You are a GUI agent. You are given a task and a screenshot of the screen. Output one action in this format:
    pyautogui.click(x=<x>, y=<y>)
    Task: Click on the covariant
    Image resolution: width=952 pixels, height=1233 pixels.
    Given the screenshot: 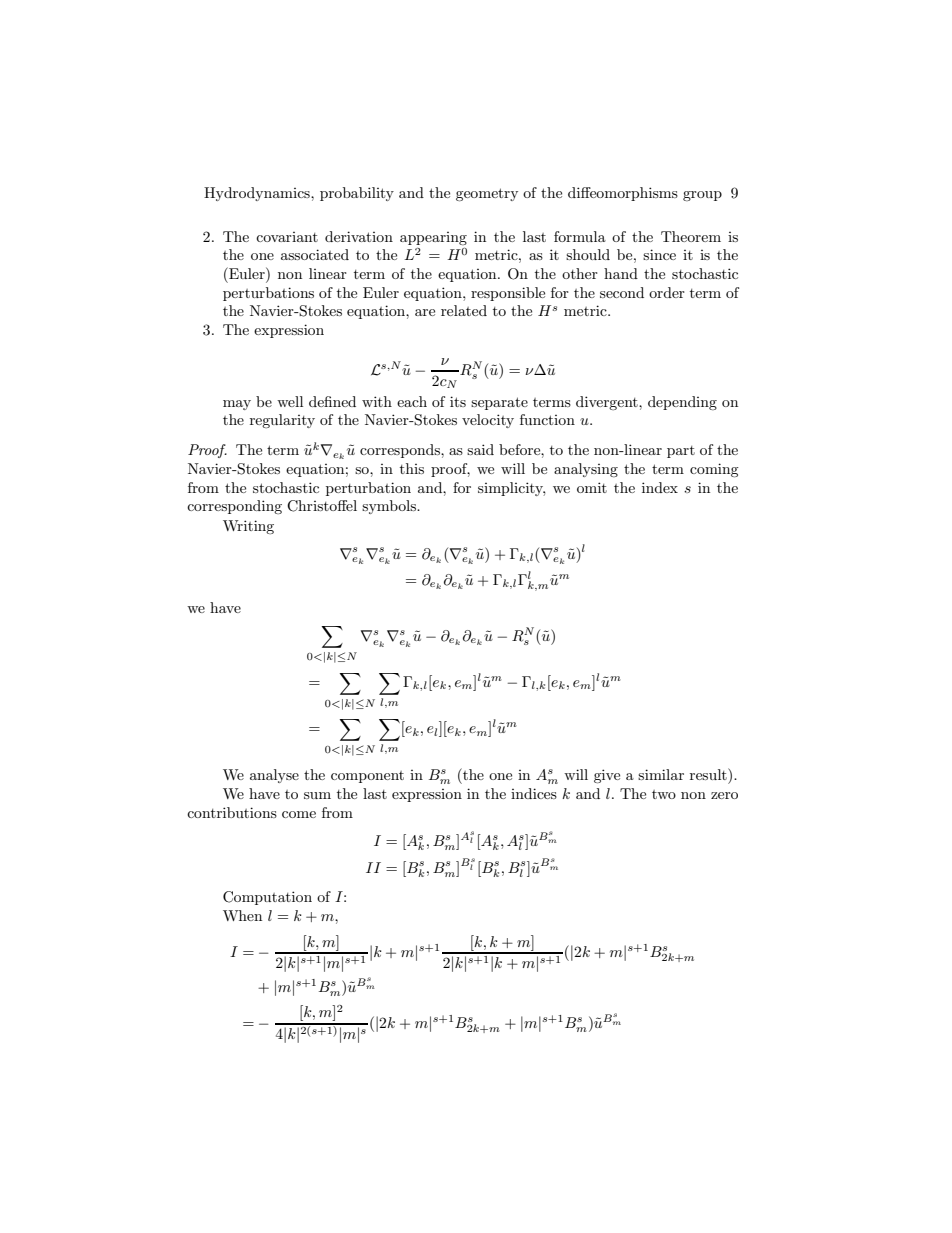 What is the action you would take?
    pyautogui.click(x=287, y=237)
